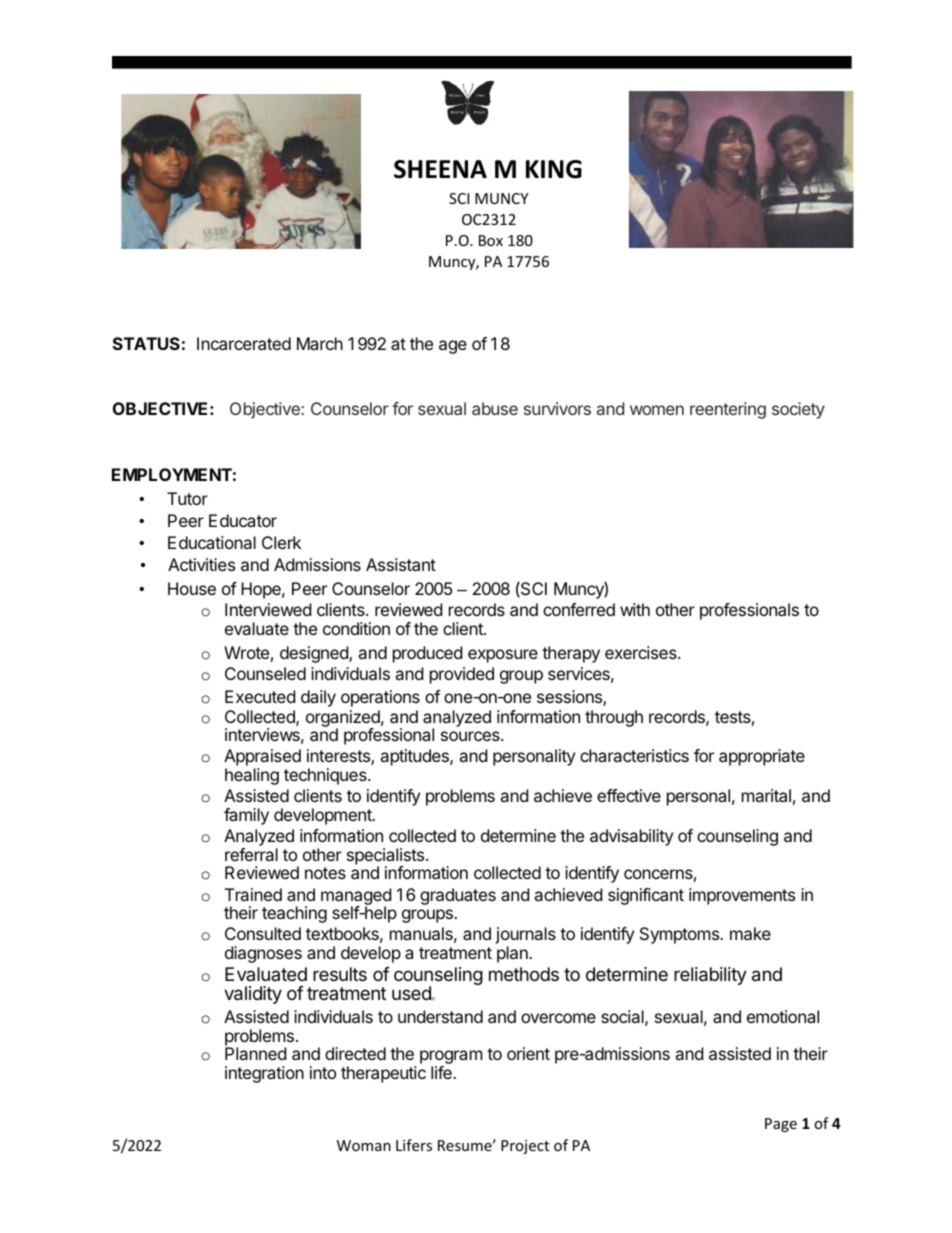 Image resolution: width=952 pixels, height=1233 pixels. Describe the element at coordinates (246, 816) in the screenshot. I see `family` at that location.
